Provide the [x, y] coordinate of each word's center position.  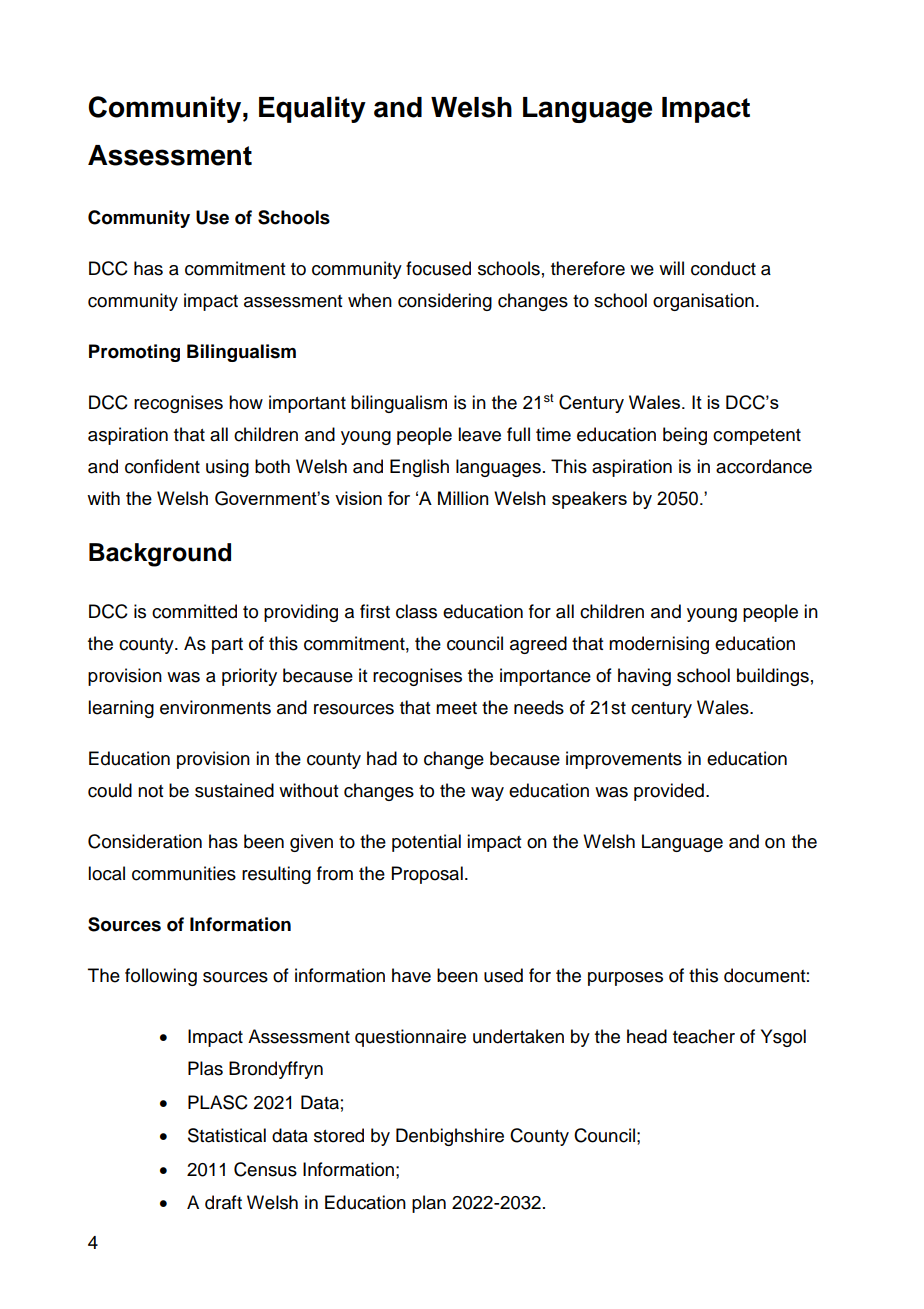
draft [223, 1202]
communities [184, 873]
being [685, 436]
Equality [312, 109]
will [671, 268]
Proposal [427, 875]
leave [479, 434]
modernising [659, 645]
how [246, 402]
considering [445, 302]
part [227, 646]
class [416, 611]
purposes [625, 979]
